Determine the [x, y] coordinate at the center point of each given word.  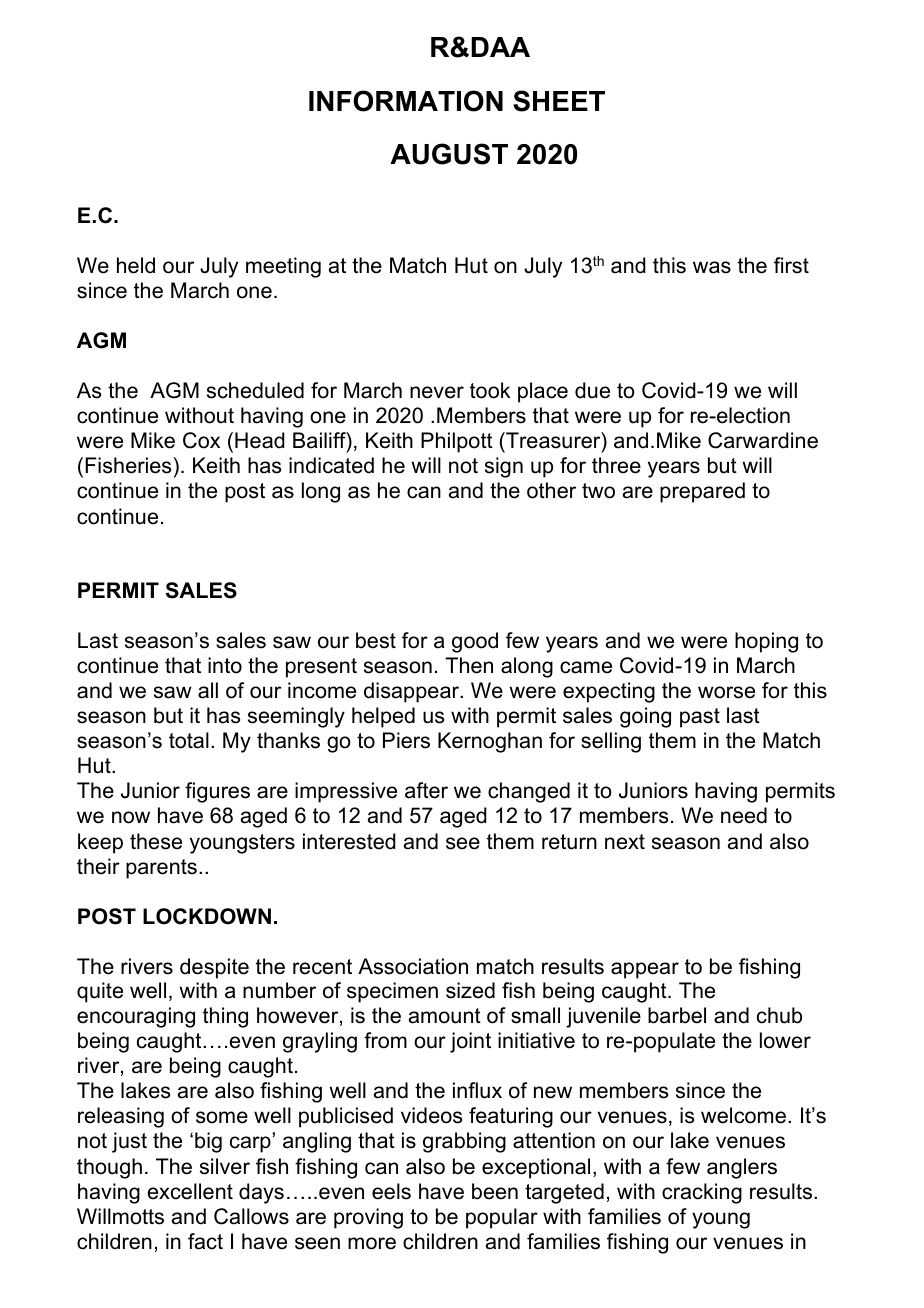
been [495, 1191]
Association [413, 966]
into [225, 665]
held [136, 265]
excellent [190, 1191]
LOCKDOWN [207, 916]
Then [469, 665]
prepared [702, 492]
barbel [677, 1015]
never [437, 392]
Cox [201, 440]
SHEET [559, 101]
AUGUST [449, 154]
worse [726, 692]
